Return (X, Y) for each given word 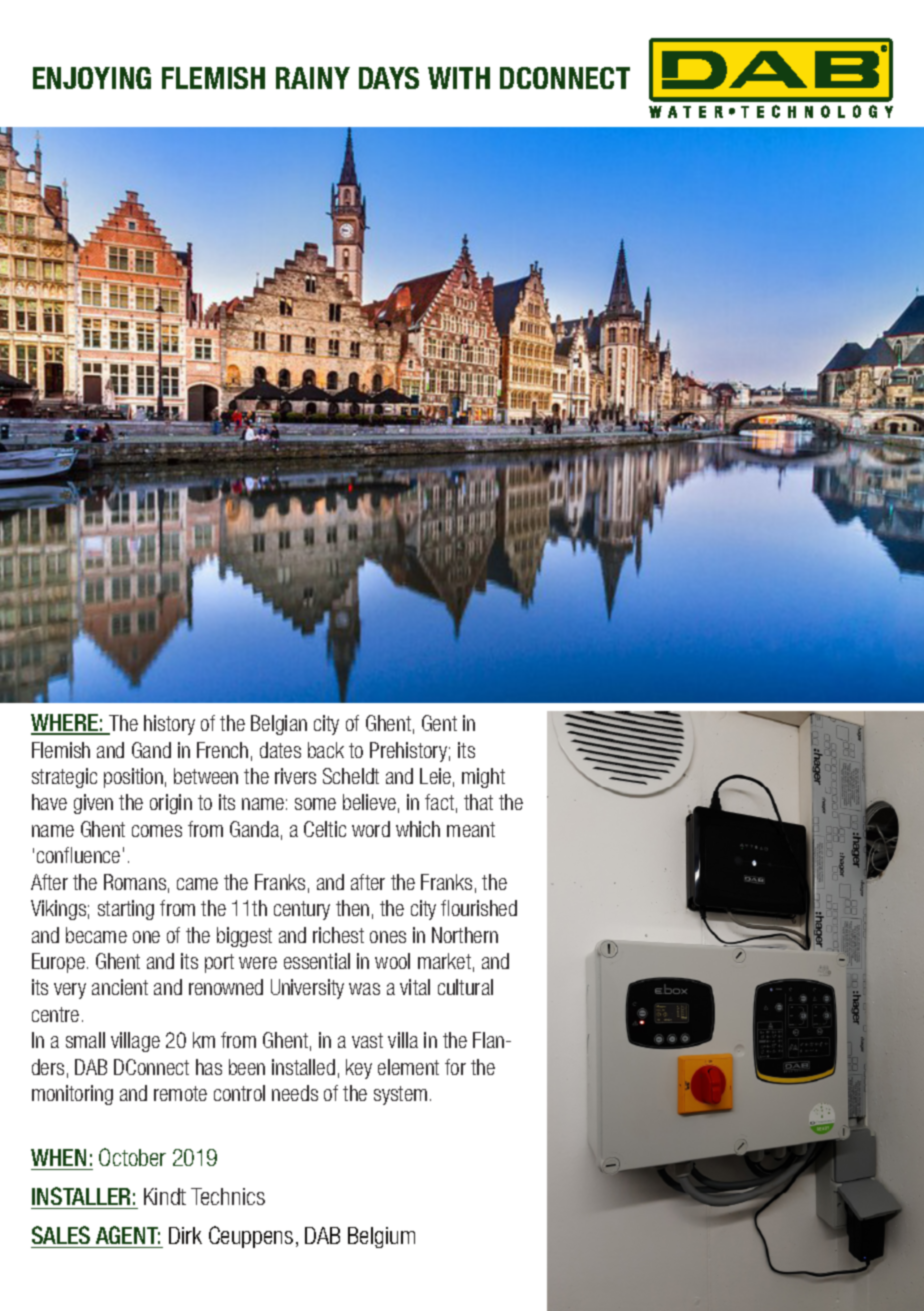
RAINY (313, 78)
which (418, 829)
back (326, 750)
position (133, 778)
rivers (295, 776)
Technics (228, 1196)
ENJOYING (92, 78)
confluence (78, 855)
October (132, 1157)
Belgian (279, 725)
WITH (459, 78)
